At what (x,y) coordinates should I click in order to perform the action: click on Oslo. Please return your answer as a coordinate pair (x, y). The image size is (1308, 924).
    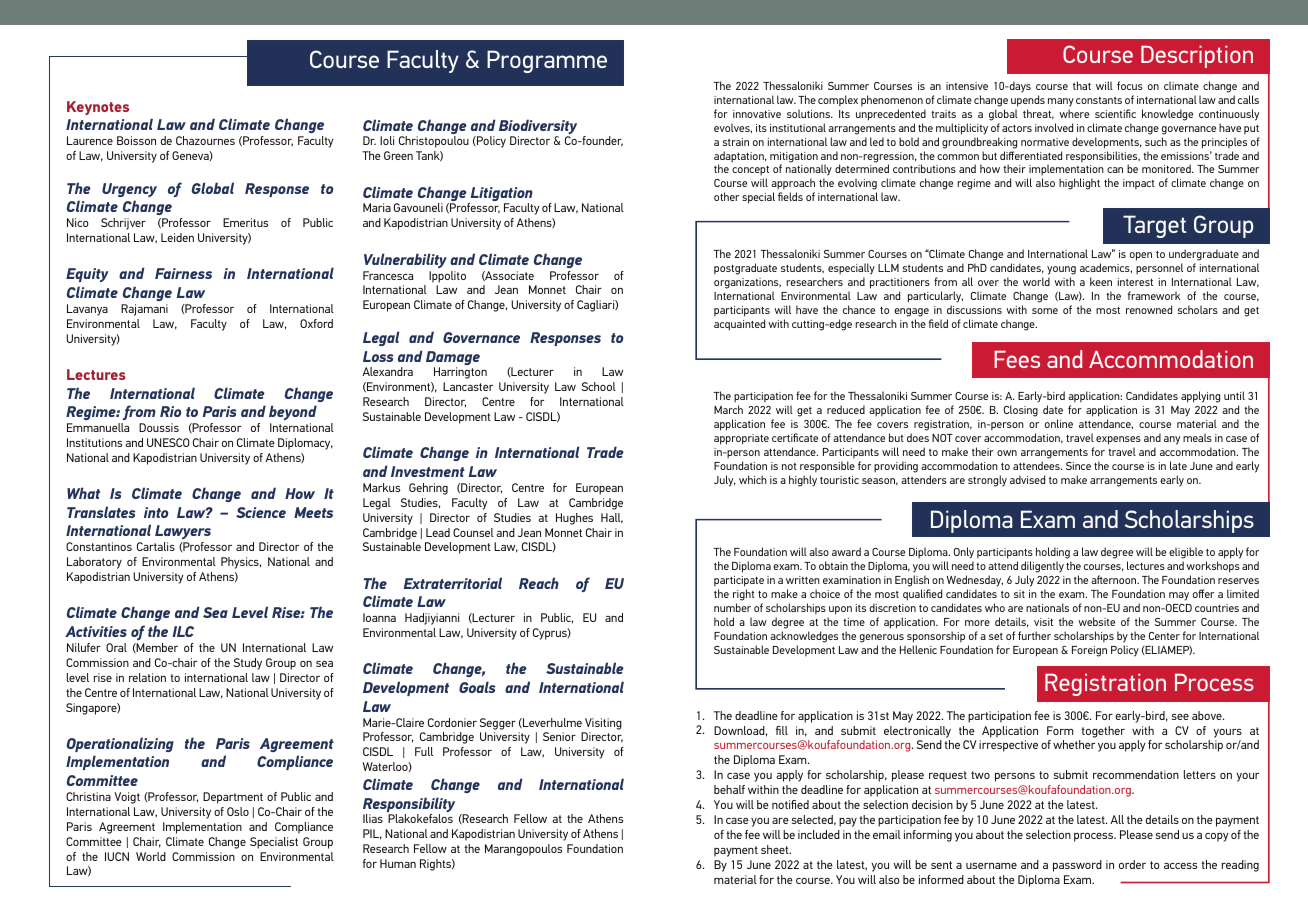
    Looking at the image, I should click on (238, 811).
